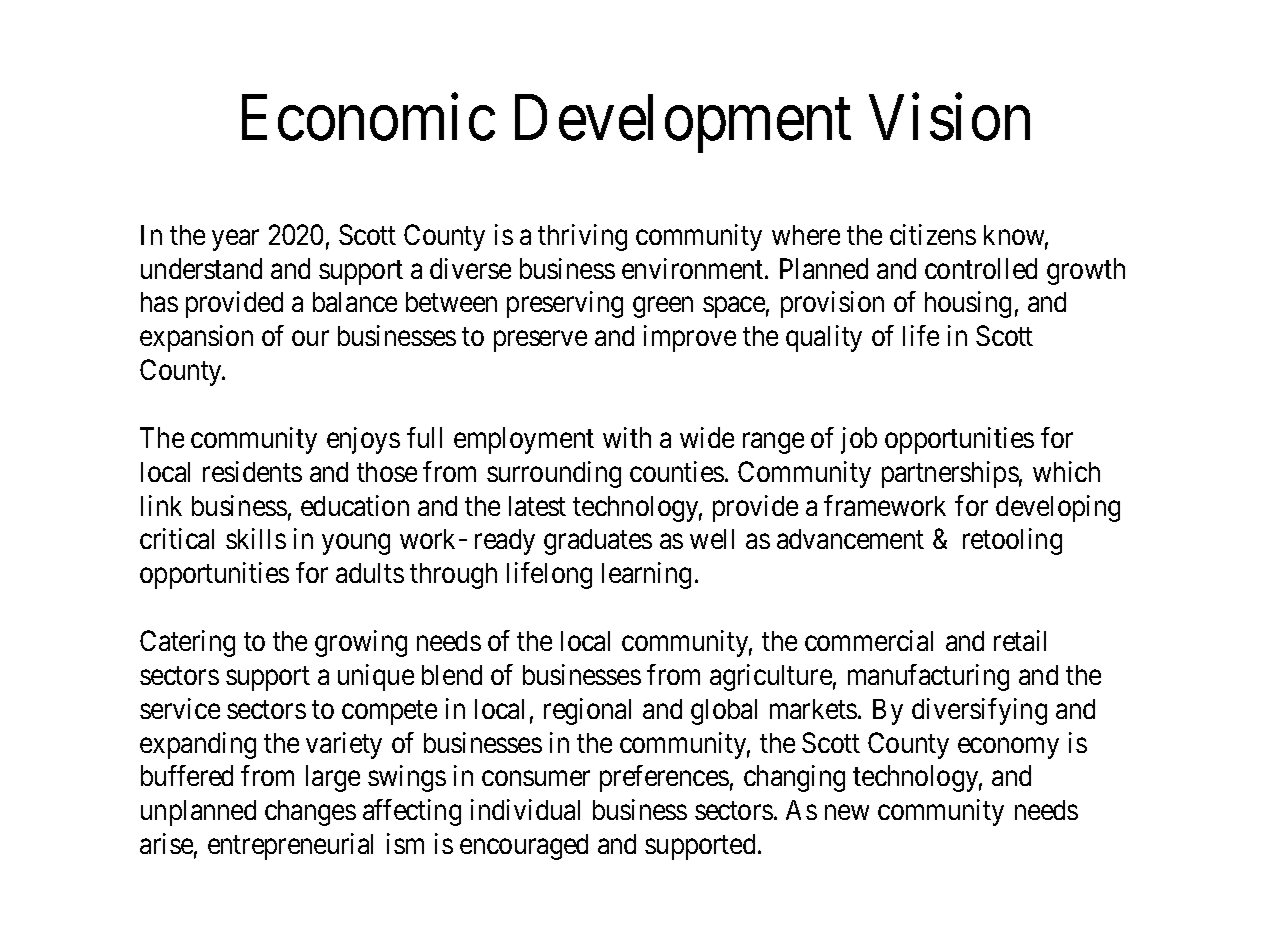  Describe the element at coordinates (368, 118) in the screenshot. I see `Economic` at that location.
